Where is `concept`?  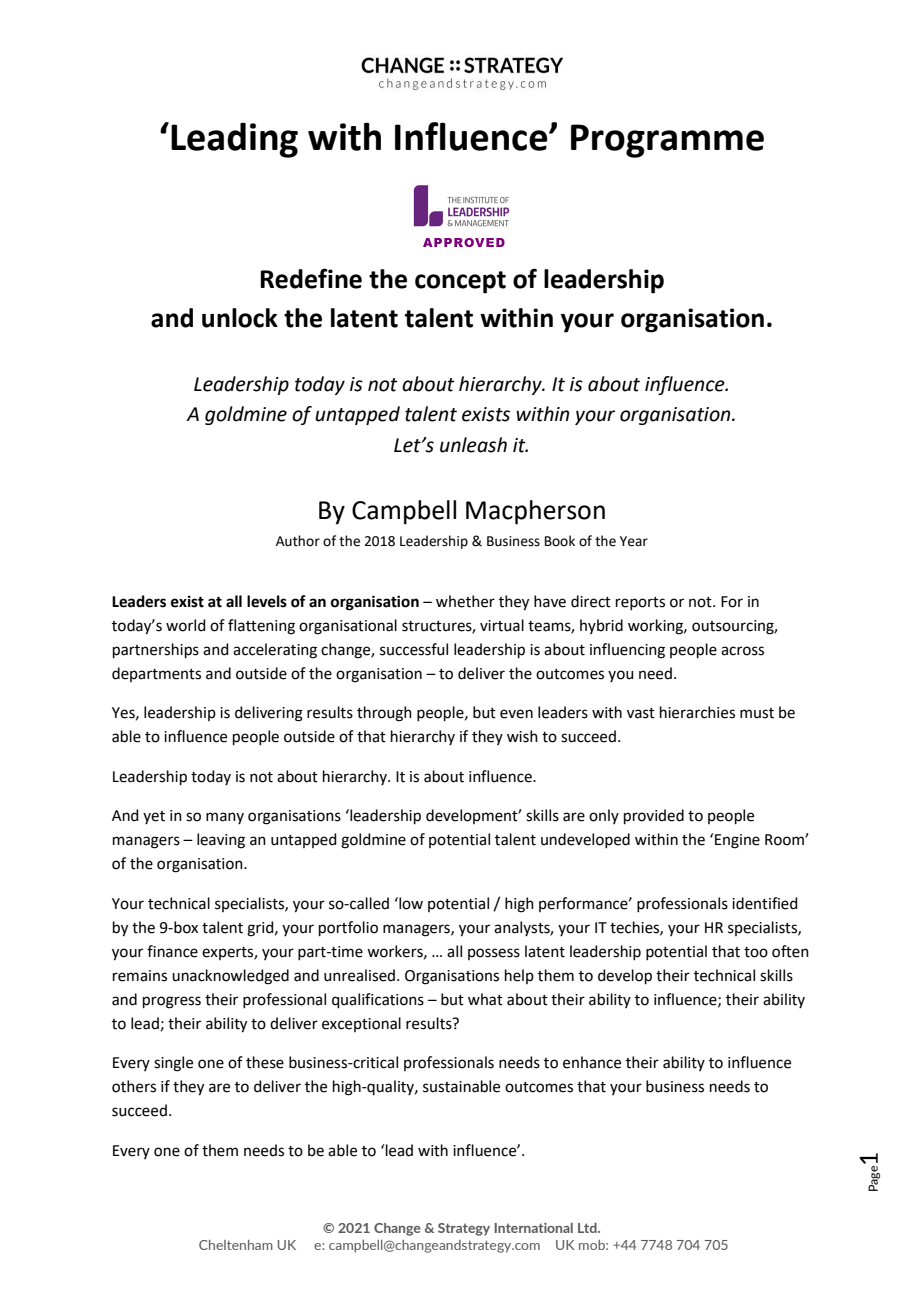
concept is located at coordinates (460, 282).
